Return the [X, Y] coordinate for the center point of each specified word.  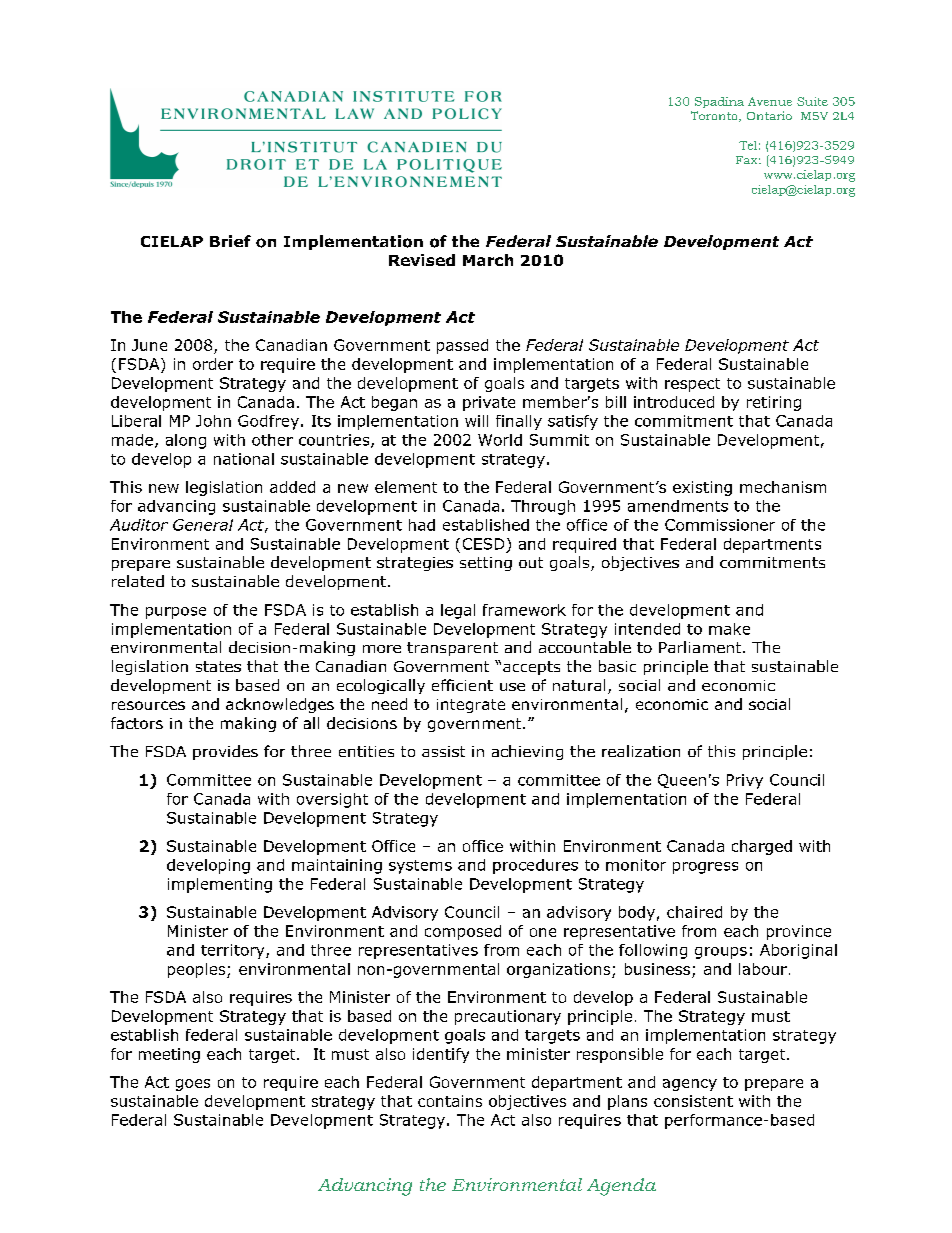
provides [225, 752]
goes [193, 1085]
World [500, 440]
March [488, 260]
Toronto [715, 116]
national [244, 459]
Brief [230, 241]
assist [443, 751]
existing [702, 488]
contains [450, 1101]
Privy [745, 781]
